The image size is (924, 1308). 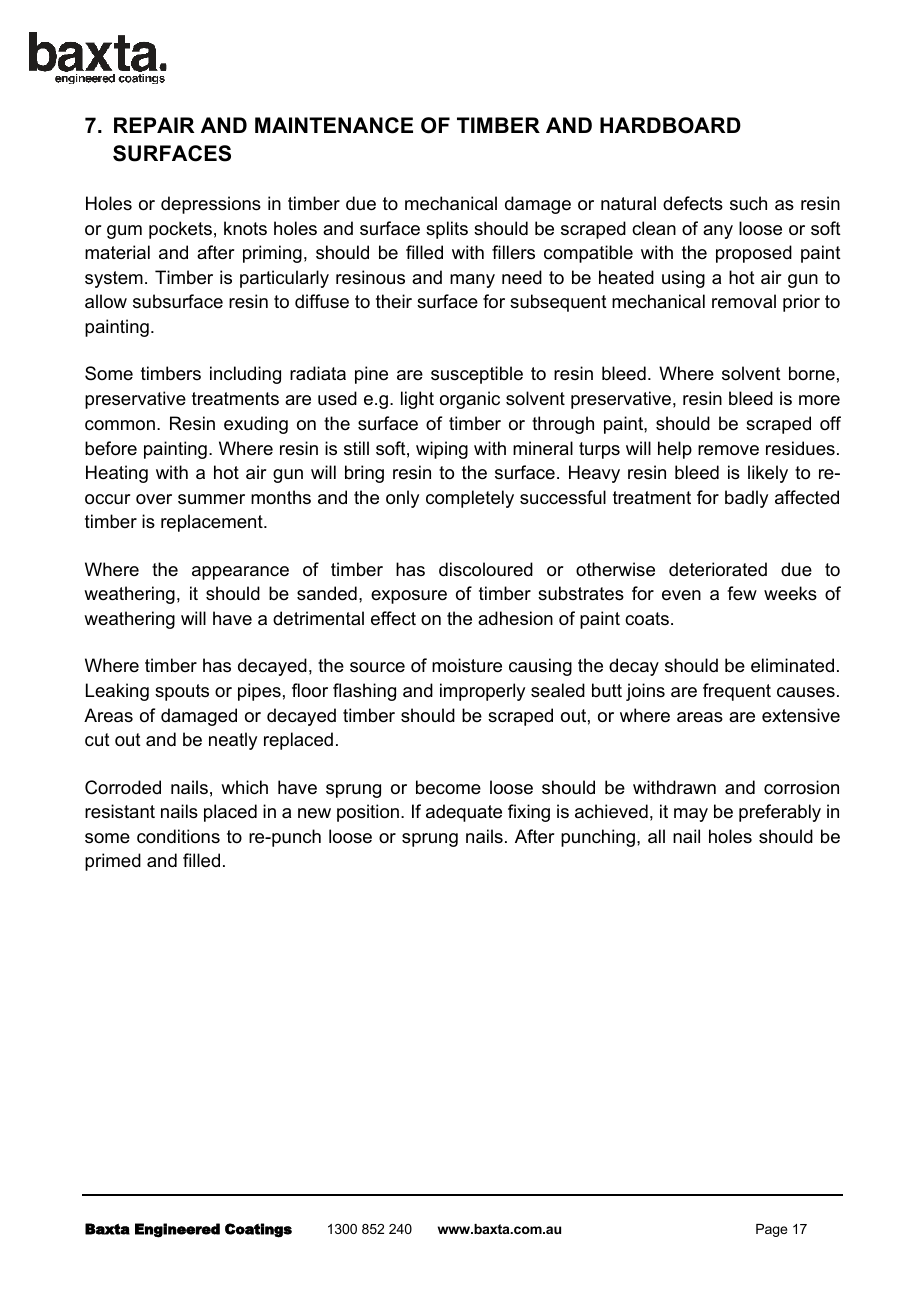 What do you see at coordinates (748, 203) in the screenshot?
I see `such` at bounding box center [748, 203].
